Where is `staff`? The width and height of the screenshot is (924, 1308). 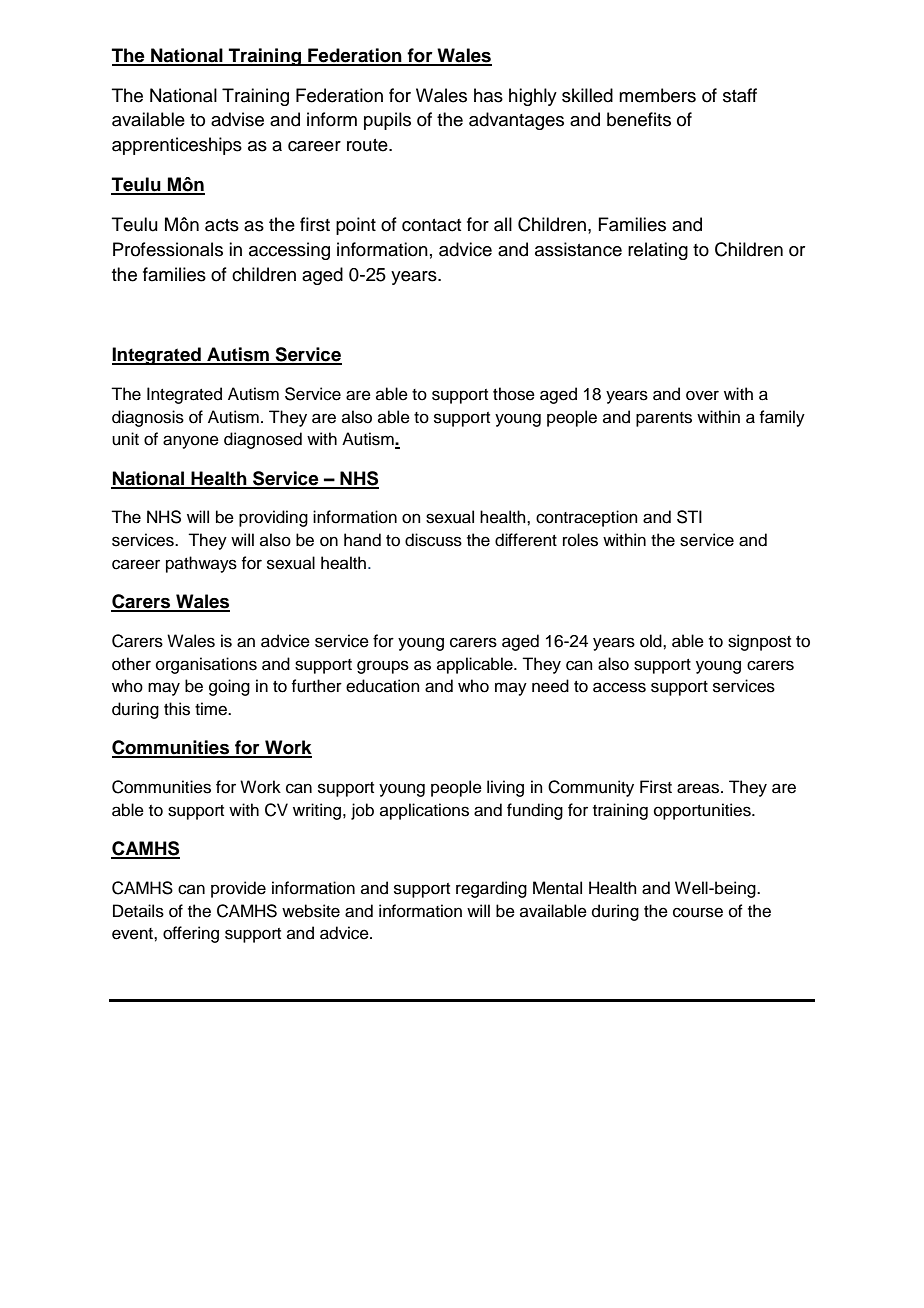
staff is located at coordinates (740, 95).
